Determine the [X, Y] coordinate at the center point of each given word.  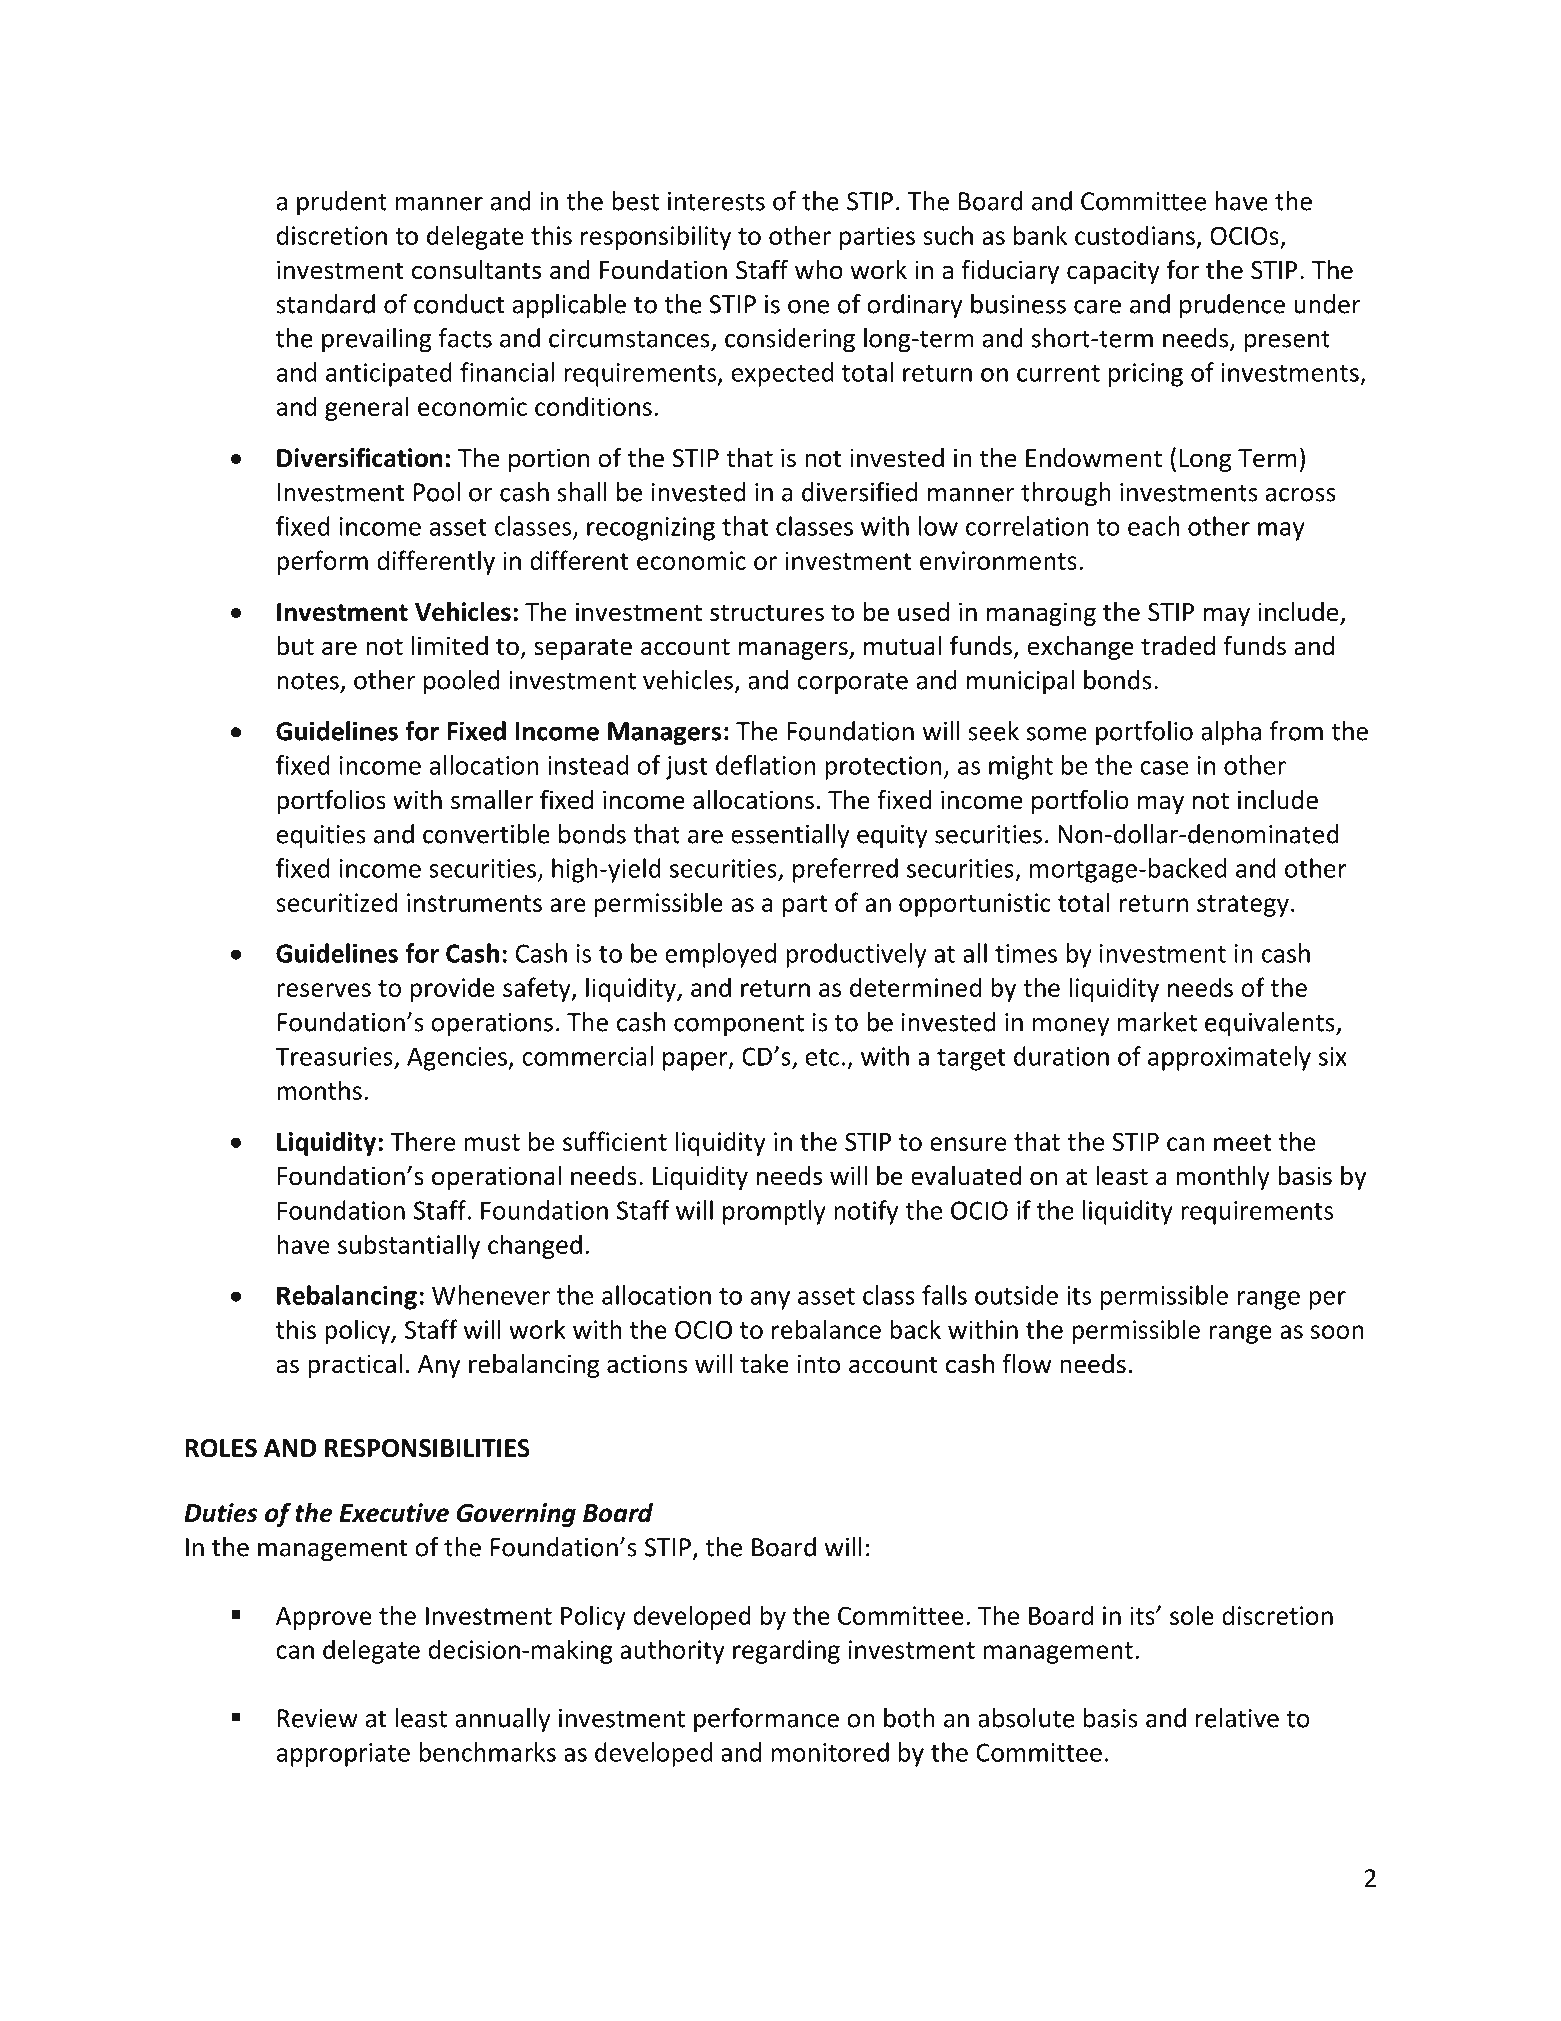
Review [318, 1718]
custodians [1135, 235]
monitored [830, 1752]
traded [1178, 646]
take [764, 1364]
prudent [342, 203]
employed [720, 955]
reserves [324, 990]
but [295, 646]
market [1157, 1022]
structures [767, 613]
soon [1337, 1332]
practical [355, 1366]
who [819, 270]
